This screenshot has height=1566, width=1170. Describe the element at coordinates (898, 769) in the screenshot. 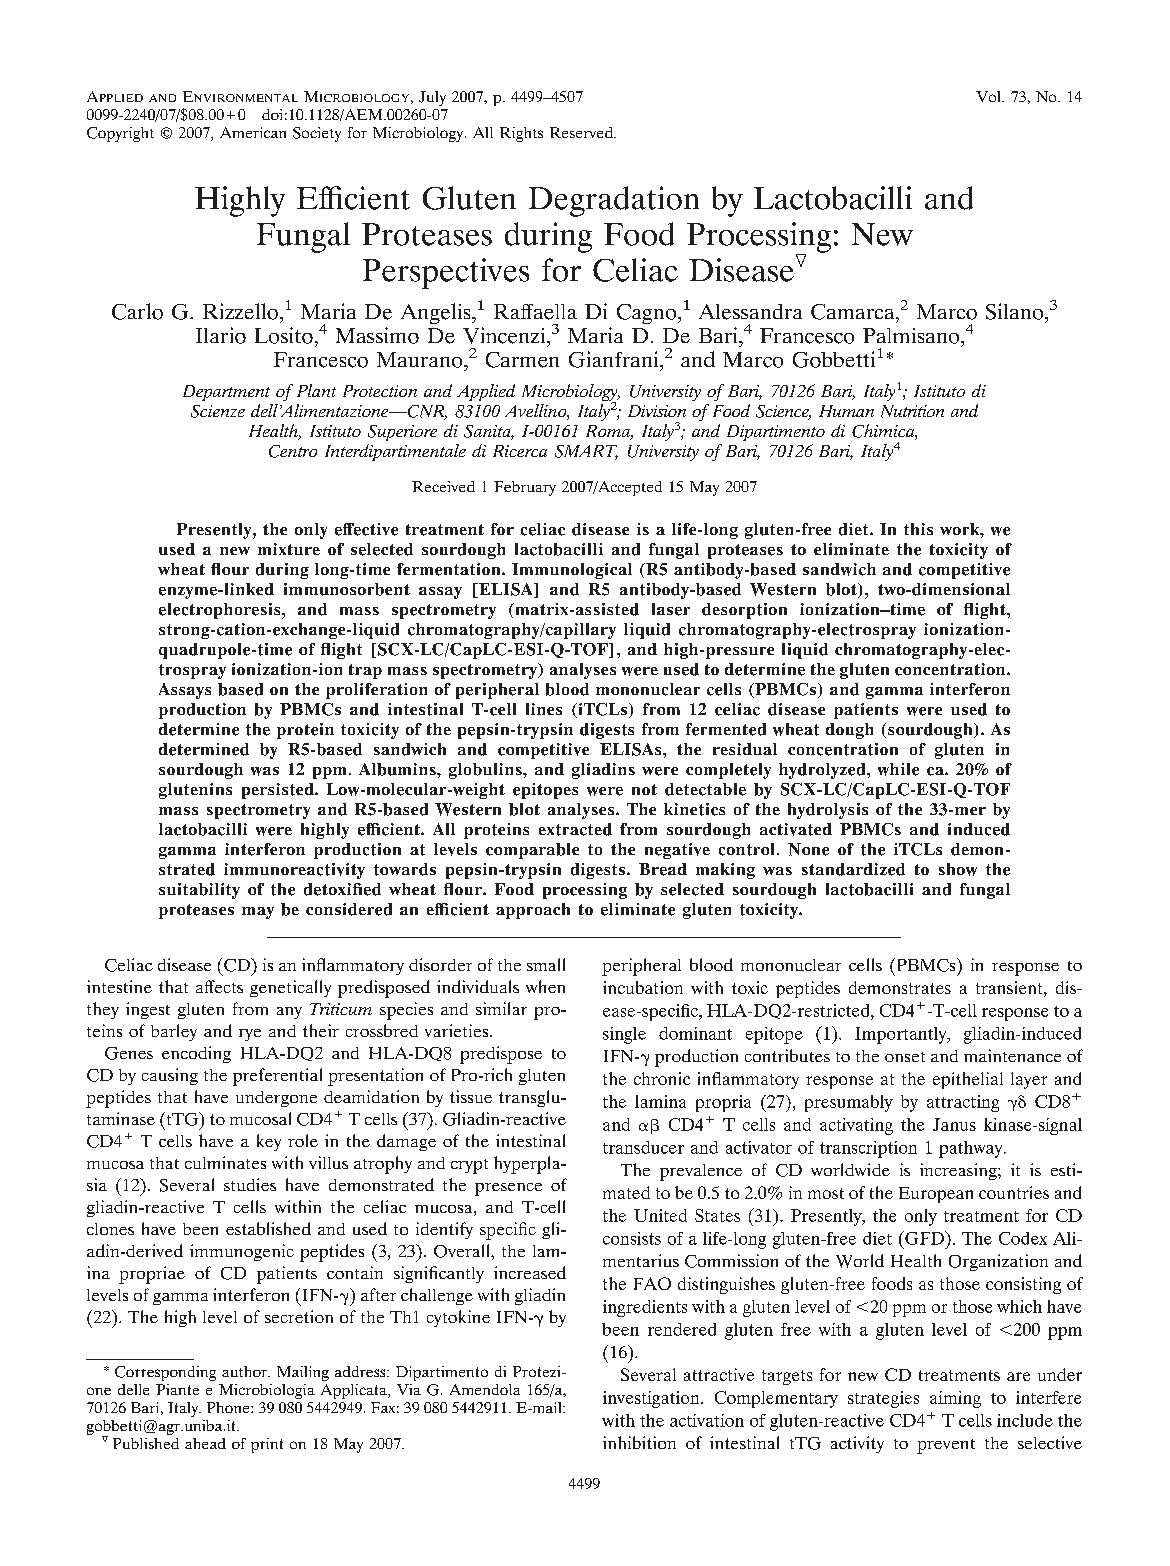

I see `while` at that location.
